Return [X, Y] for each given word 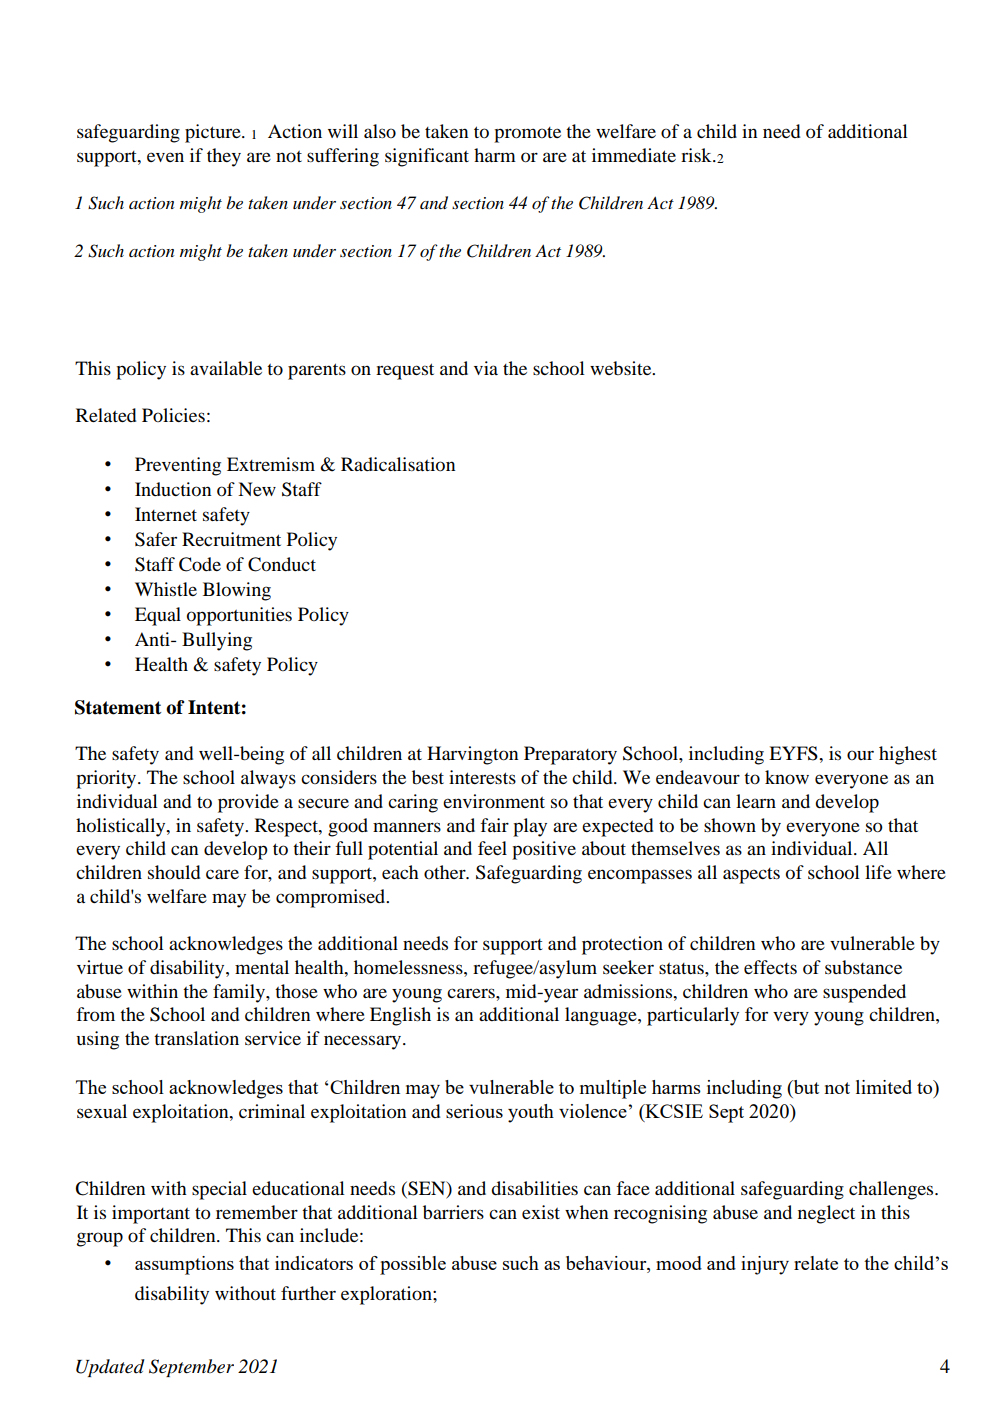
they [224, 157]
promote [527, 135]
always [268, 779]
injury [765, 1265]
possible [413, 1265]
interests [482, 777]
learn [756, 801]
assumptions [184, 1265]
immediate [634, 155]
